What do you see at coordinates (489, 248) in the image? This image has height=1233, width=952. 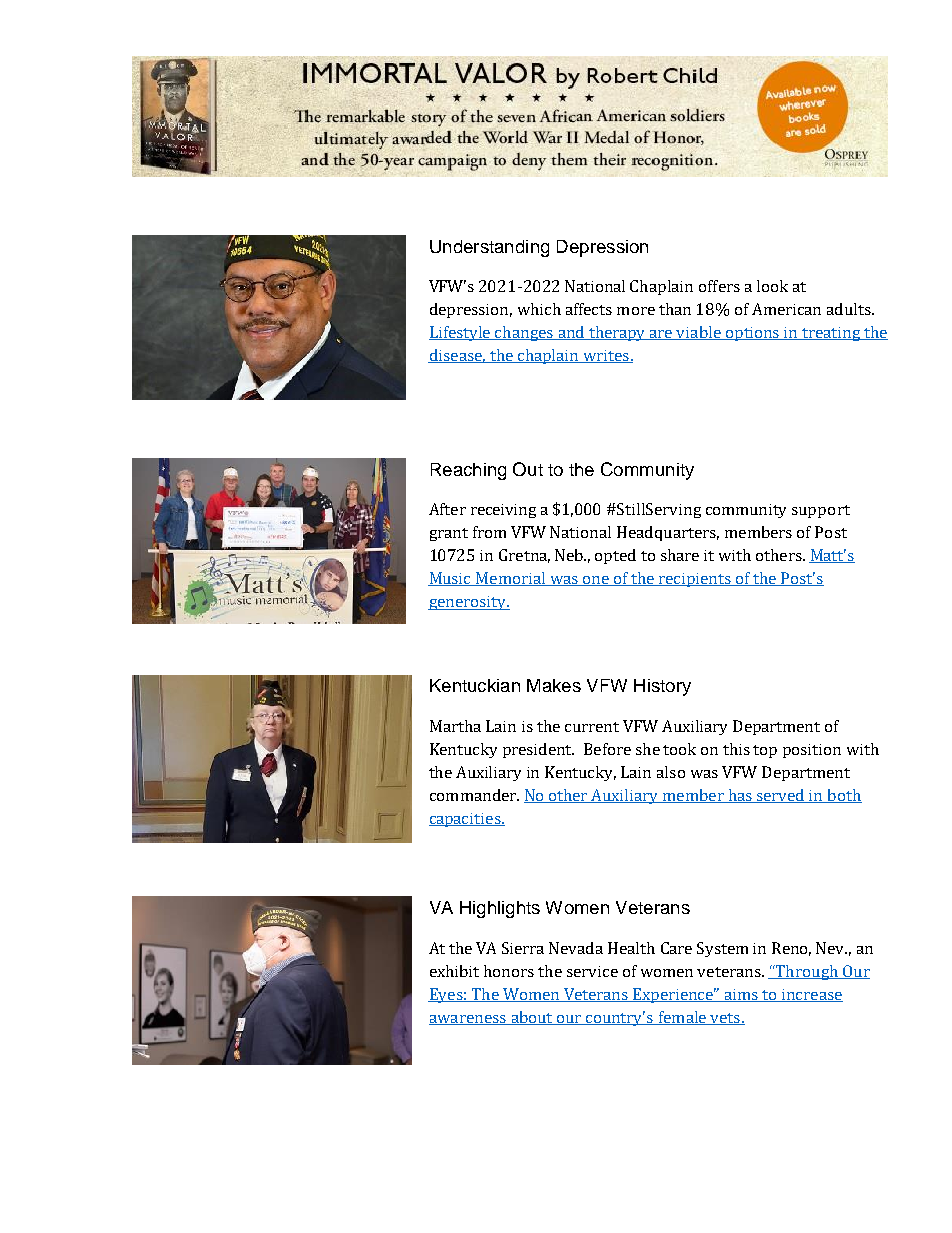 I see `Understanding` at bounding box center [489, 248].
